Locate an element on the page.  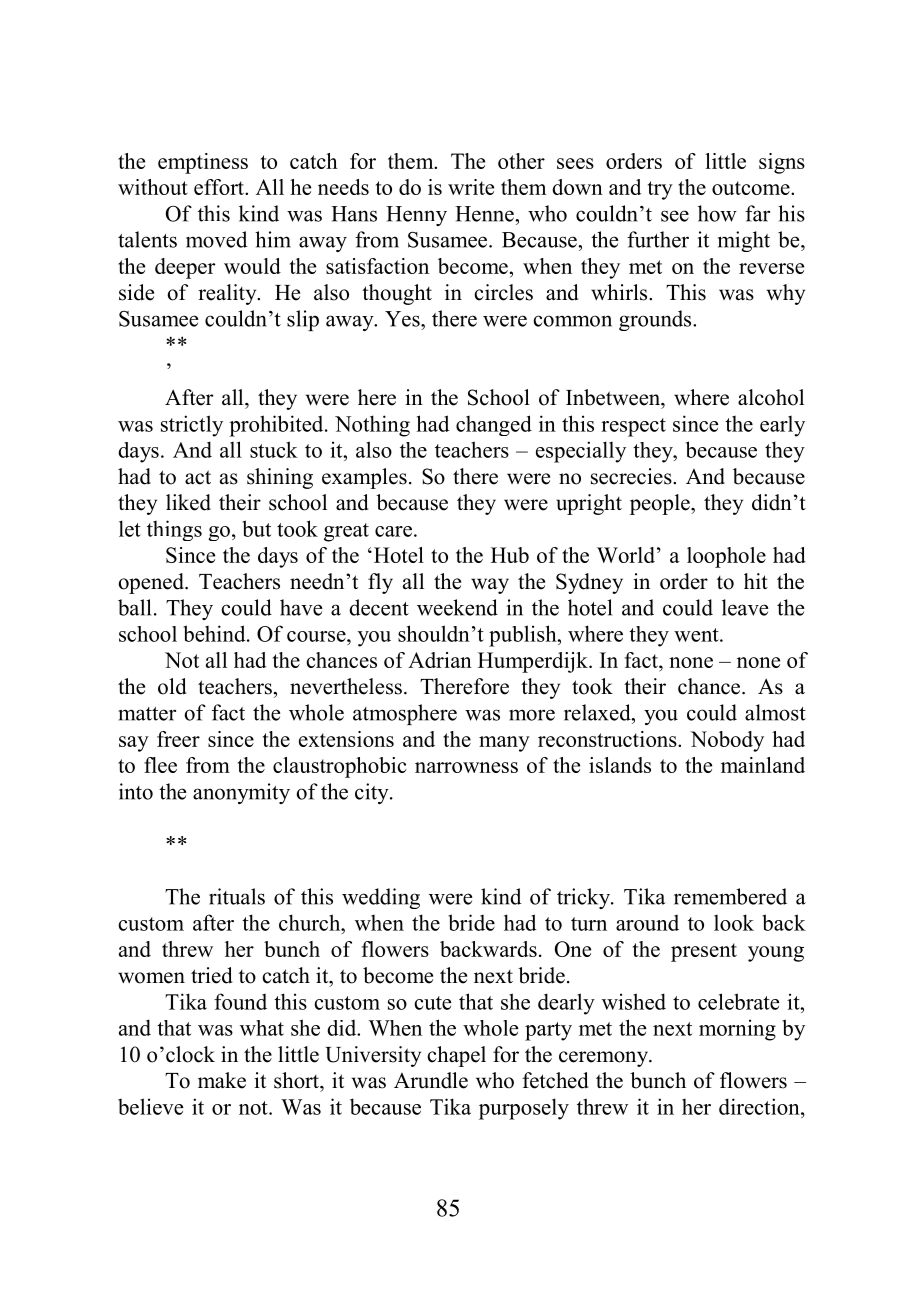
how is located at coordinates (717, 213).
